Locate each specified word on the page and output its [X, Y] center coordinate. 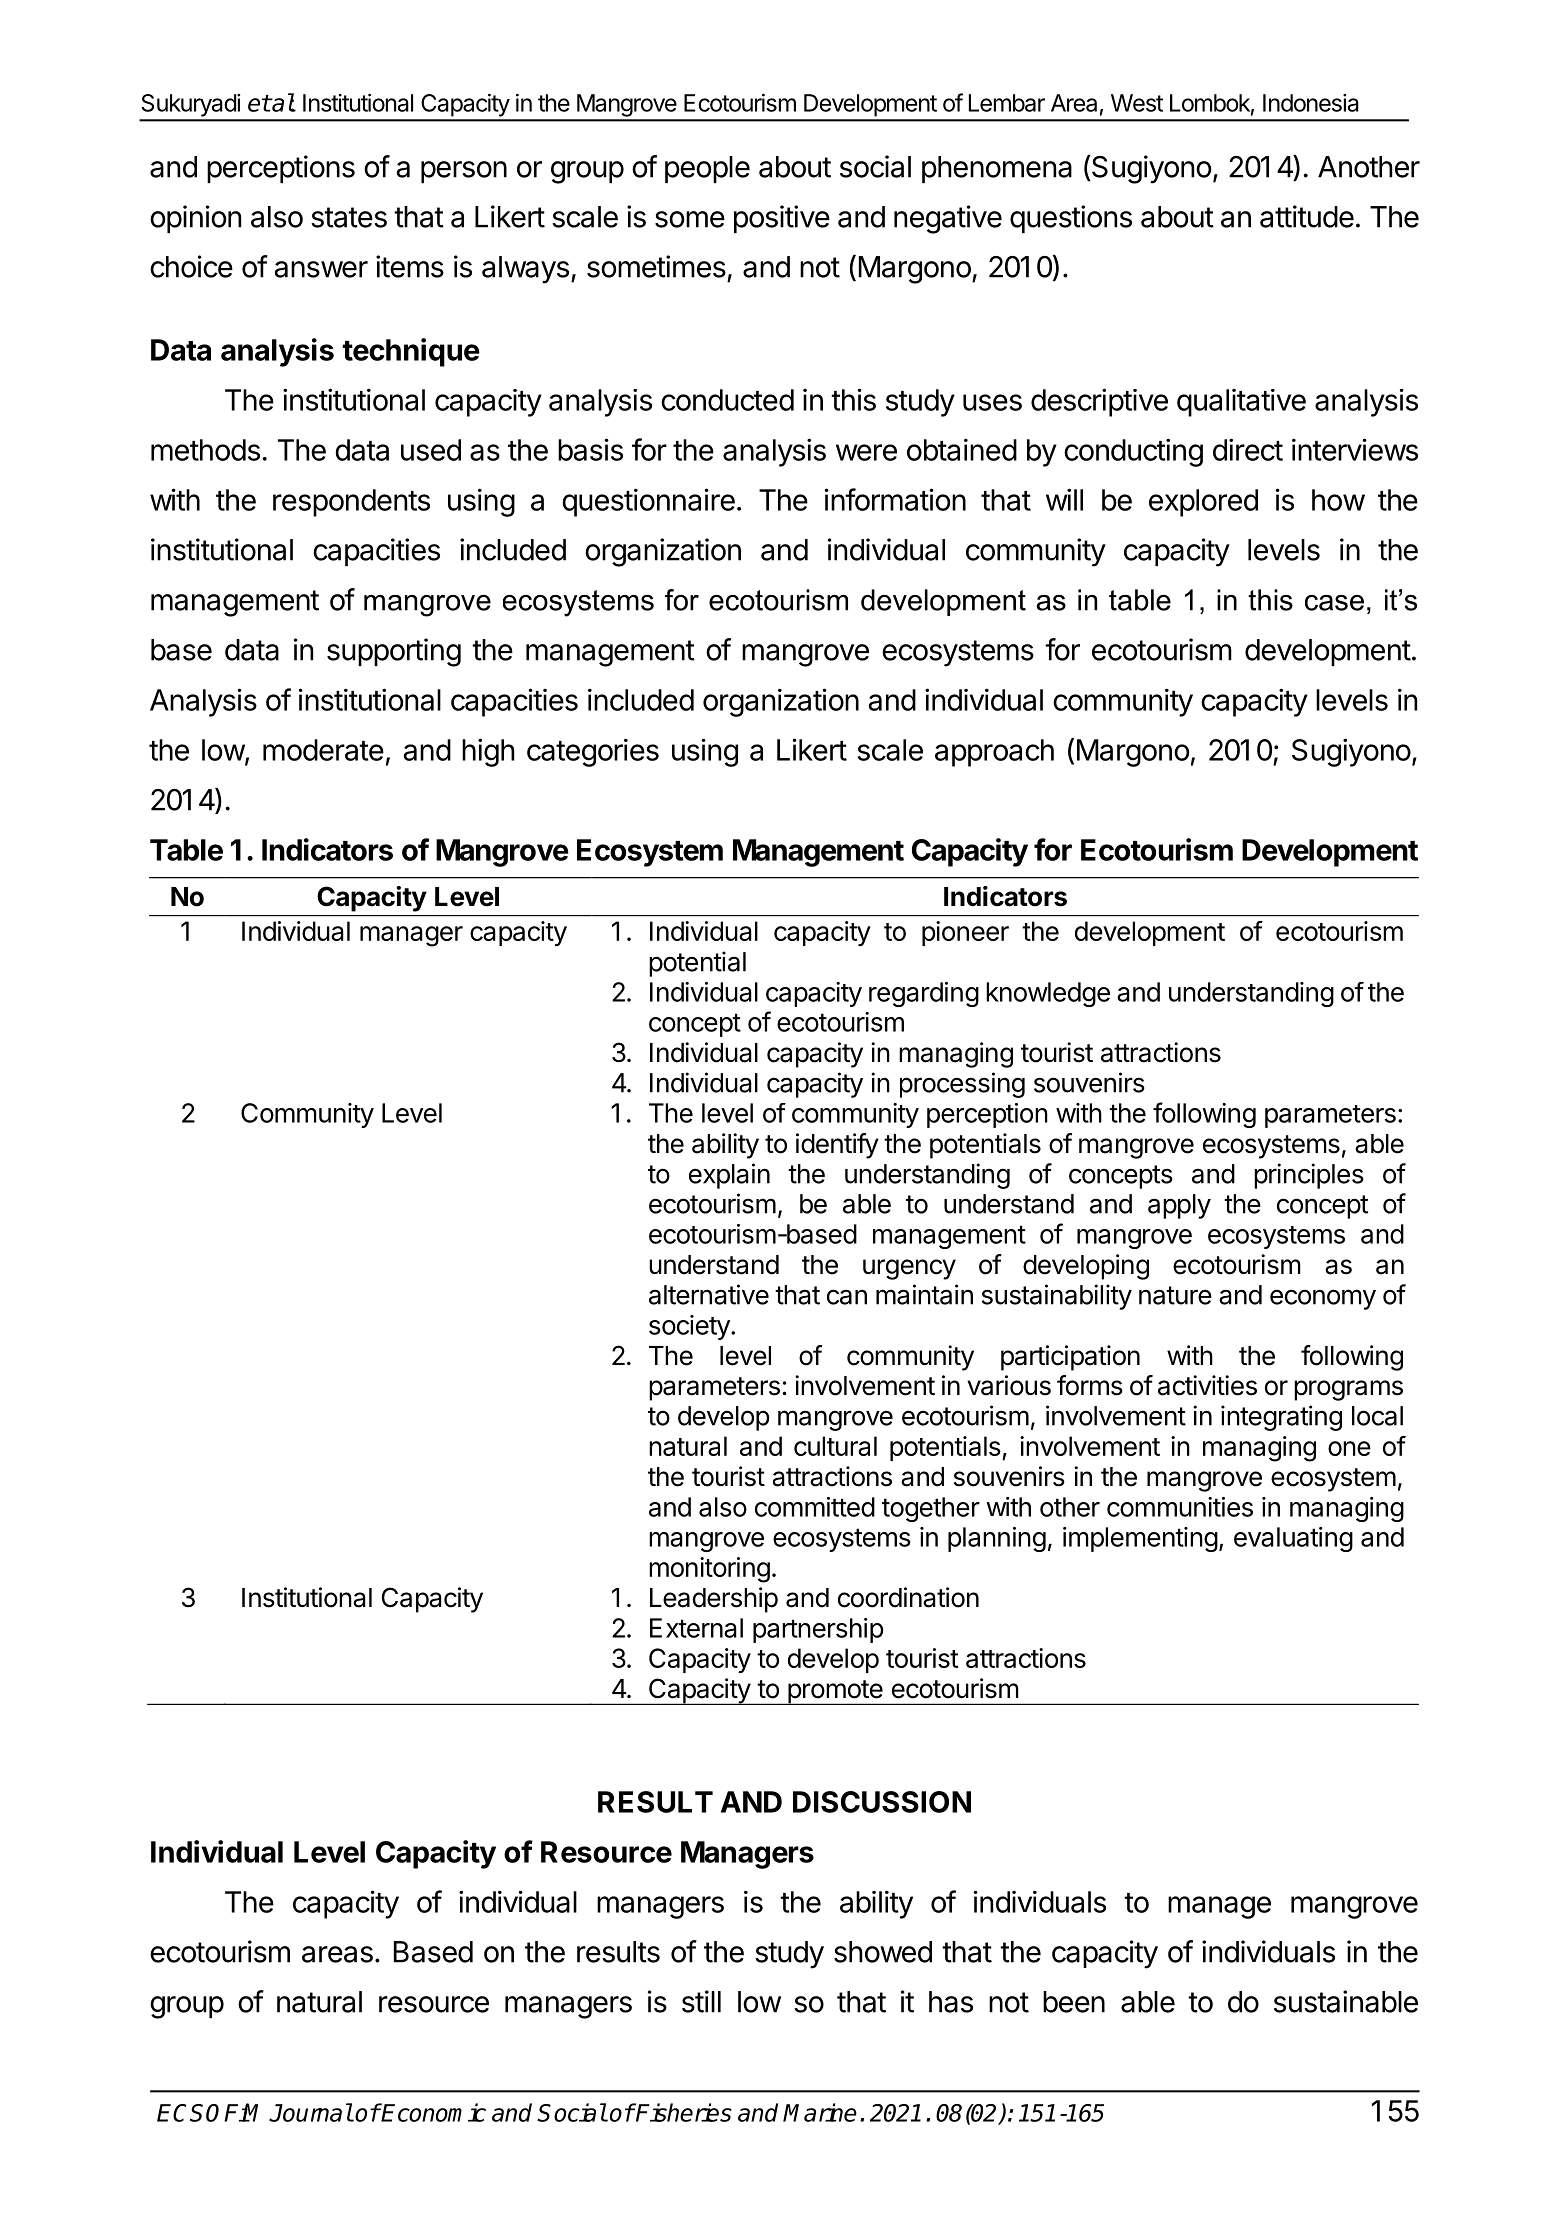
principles [1309, 1176]
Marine [820, 2112]
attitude [1307, 216]
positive [782, 219]
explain [729, 1176]
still [701, 2001]
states [349, 217]
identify [837, 1146]
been [1074, 2002]
